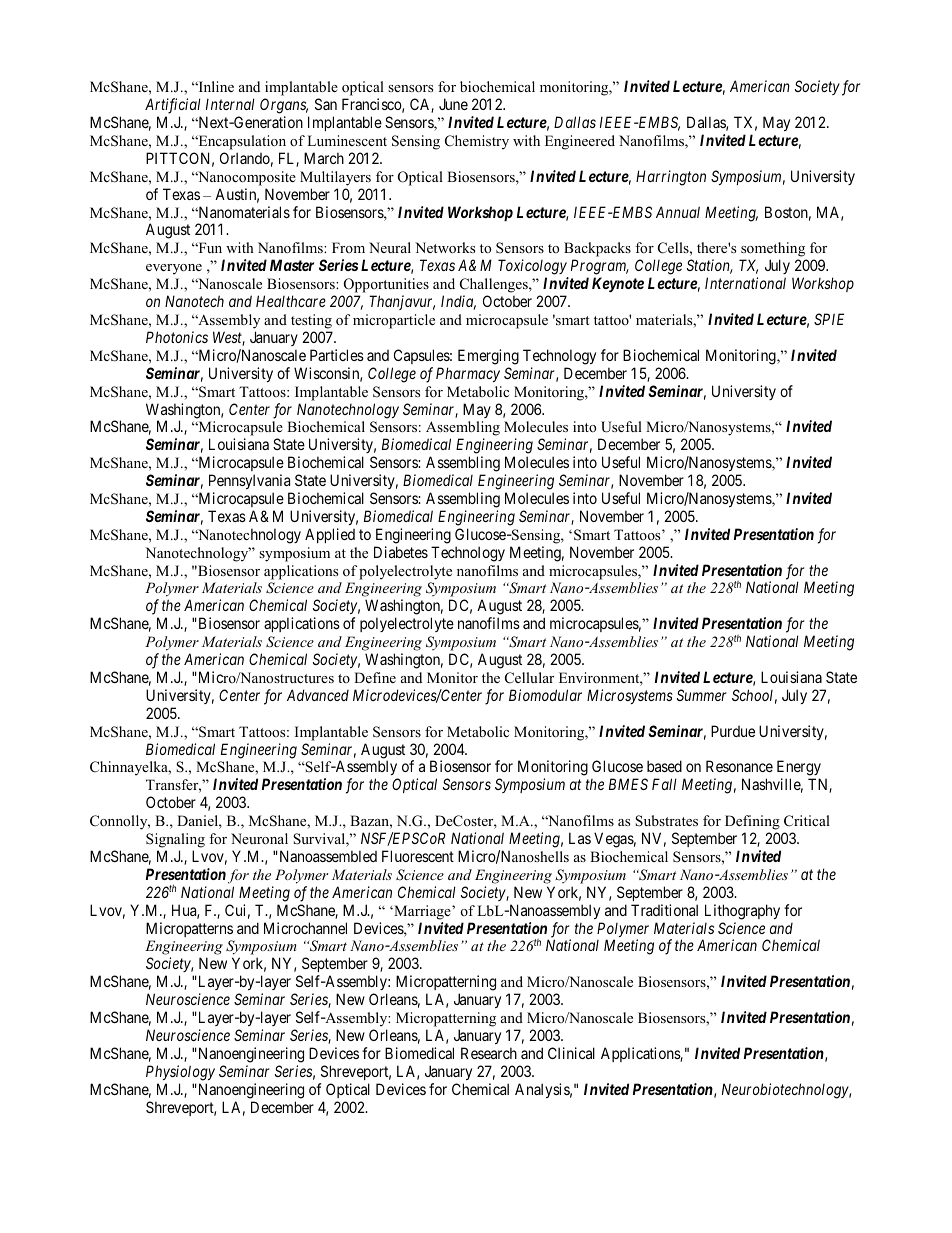 The image size is (952, 1233). I want to click on Chemistry, so click(477, 142).
